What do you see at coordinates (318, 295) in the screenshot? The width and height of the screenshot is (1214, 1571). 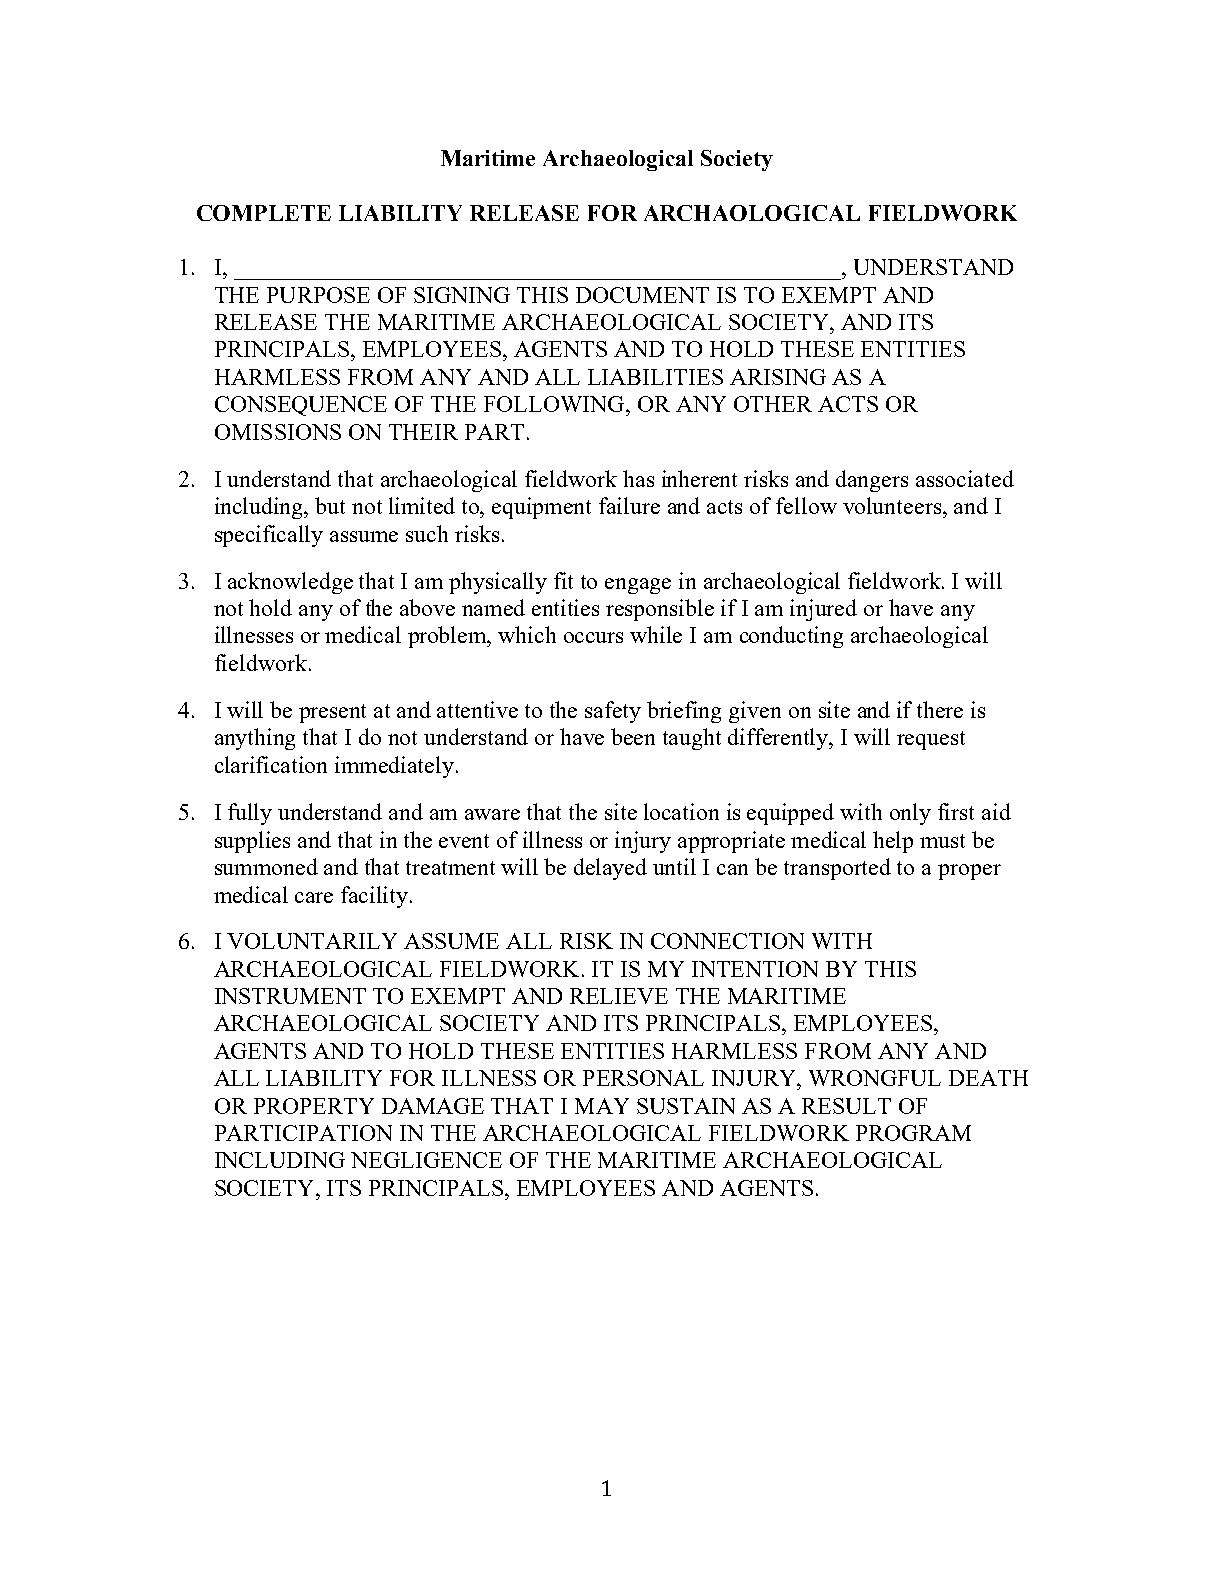 I see `PURPOSE` at bounding box center [318, 295].
